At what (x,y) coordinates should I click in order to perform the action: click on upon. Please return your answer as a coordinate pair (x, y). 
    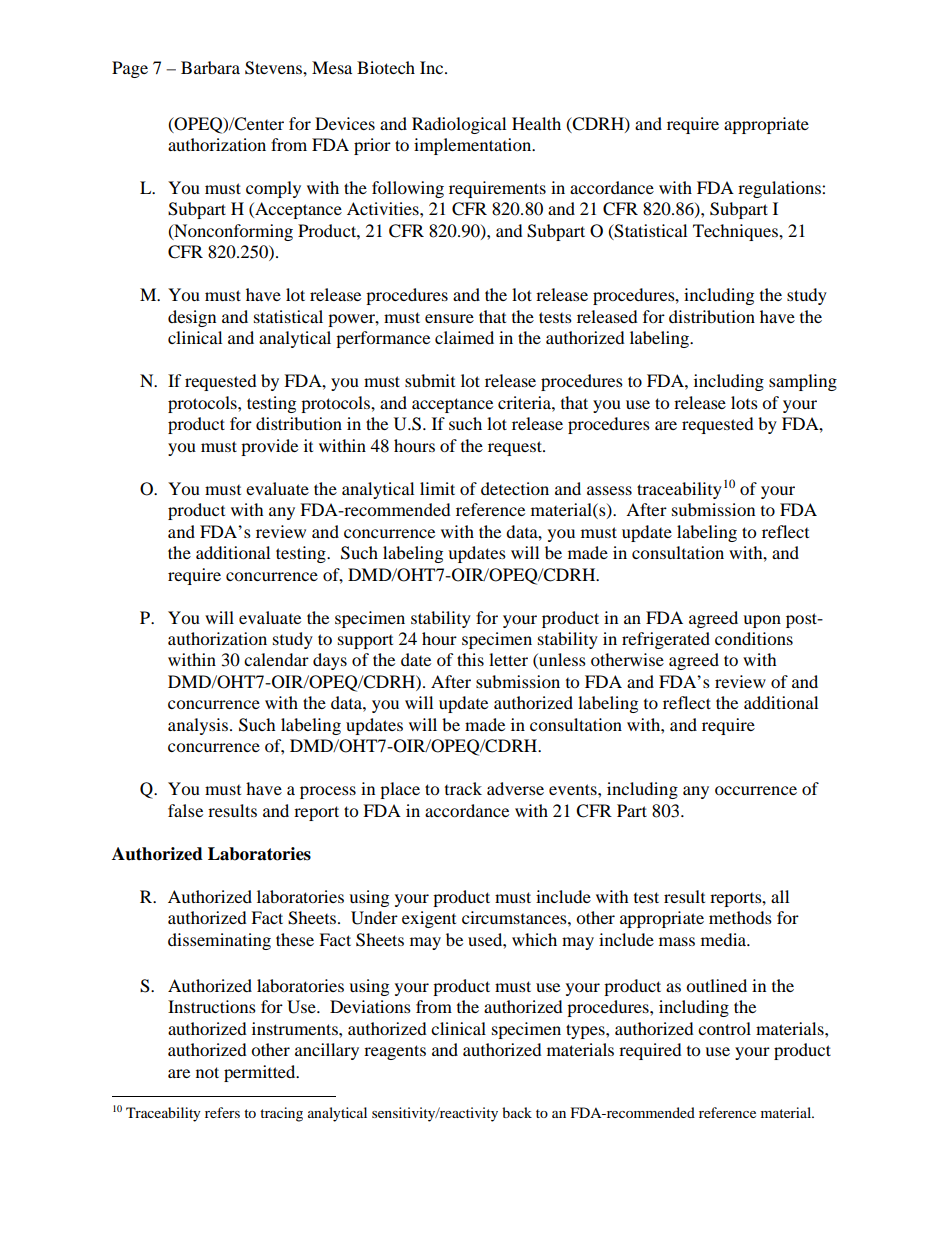
    Looking at the image, I should click on (762, 621).
